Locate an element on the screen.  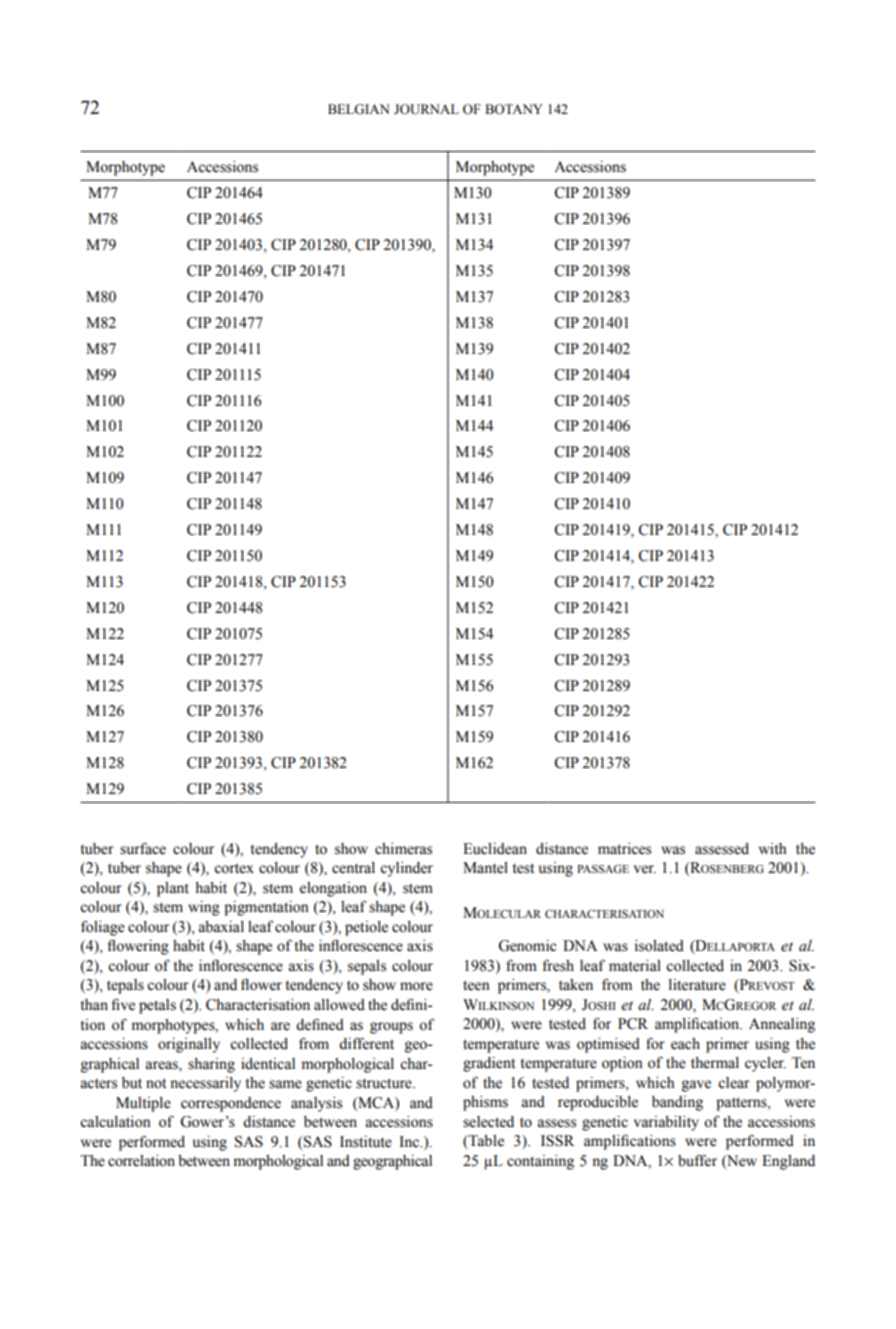
matrices is located at coordinates (624, 849).
